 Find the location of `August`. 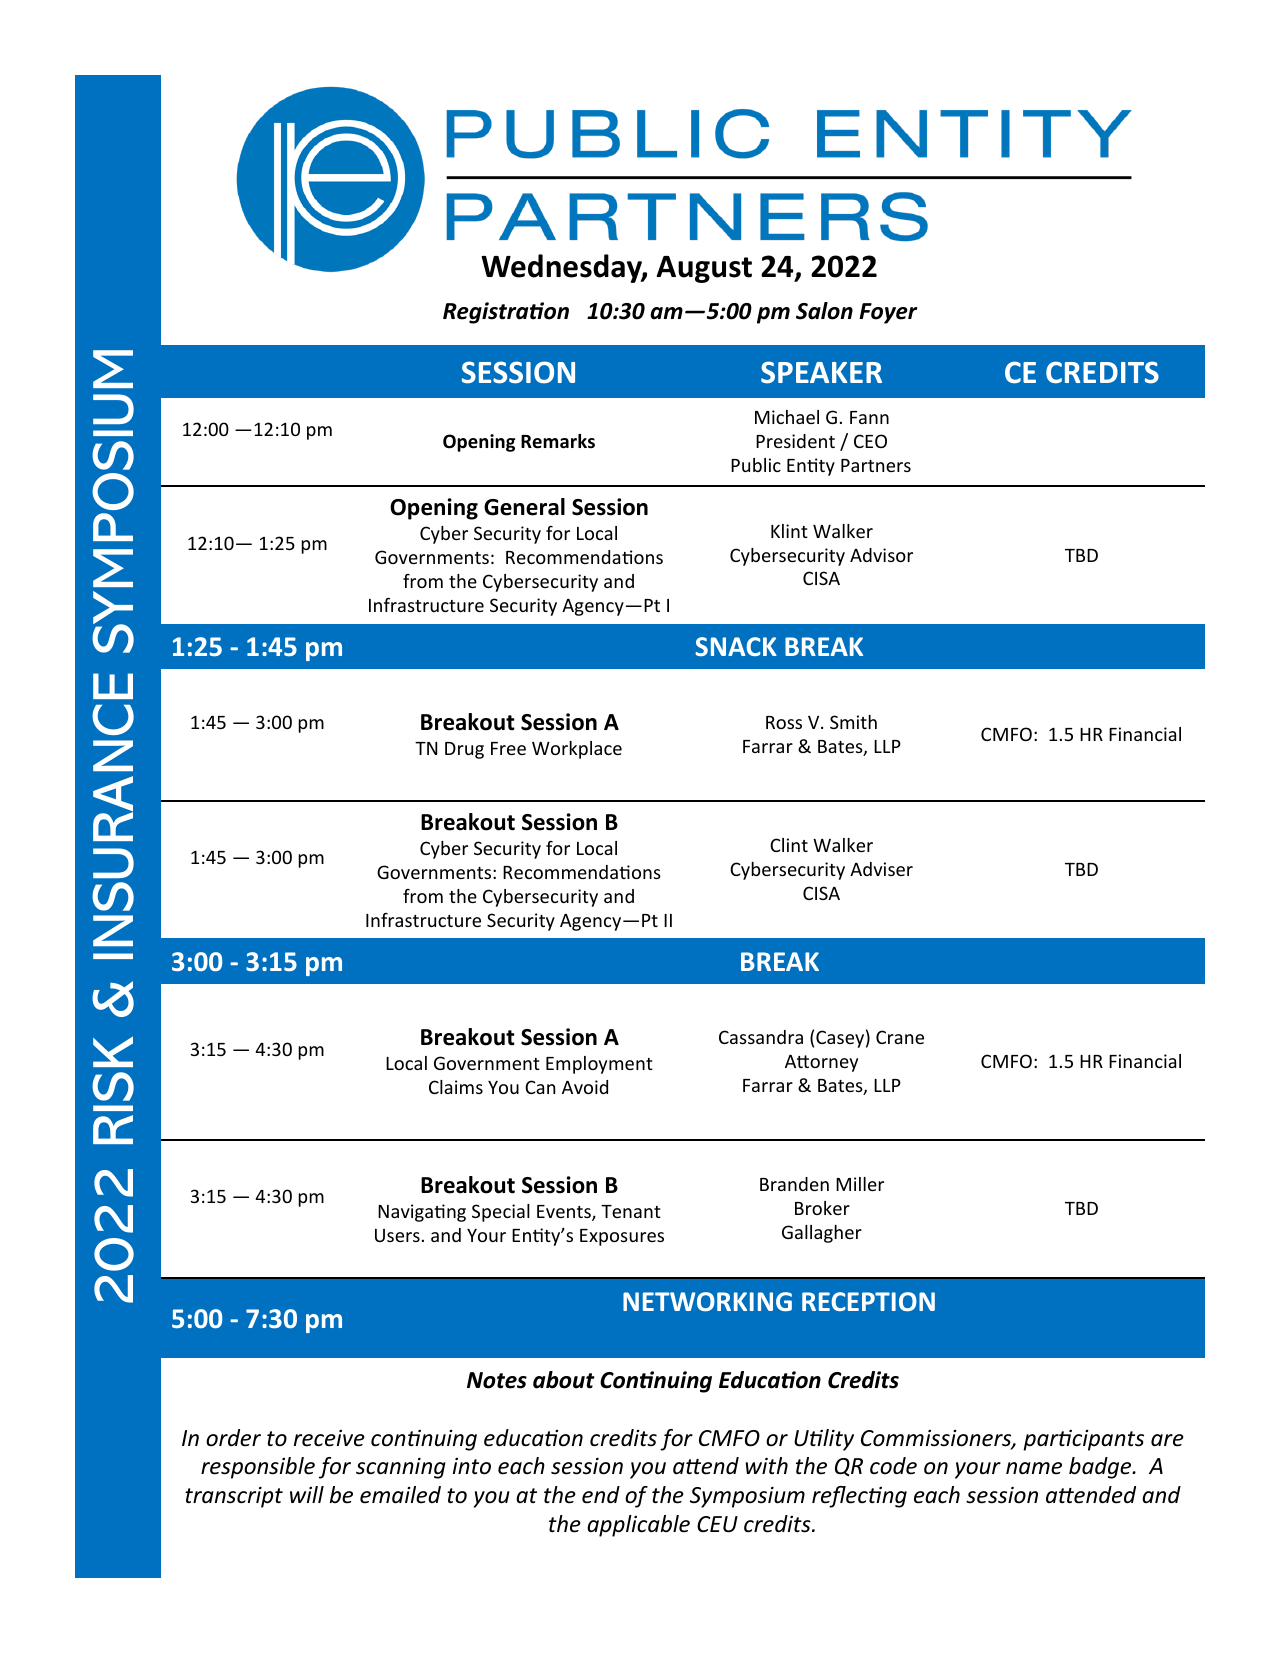

August is located at coordinates (704, 269).
